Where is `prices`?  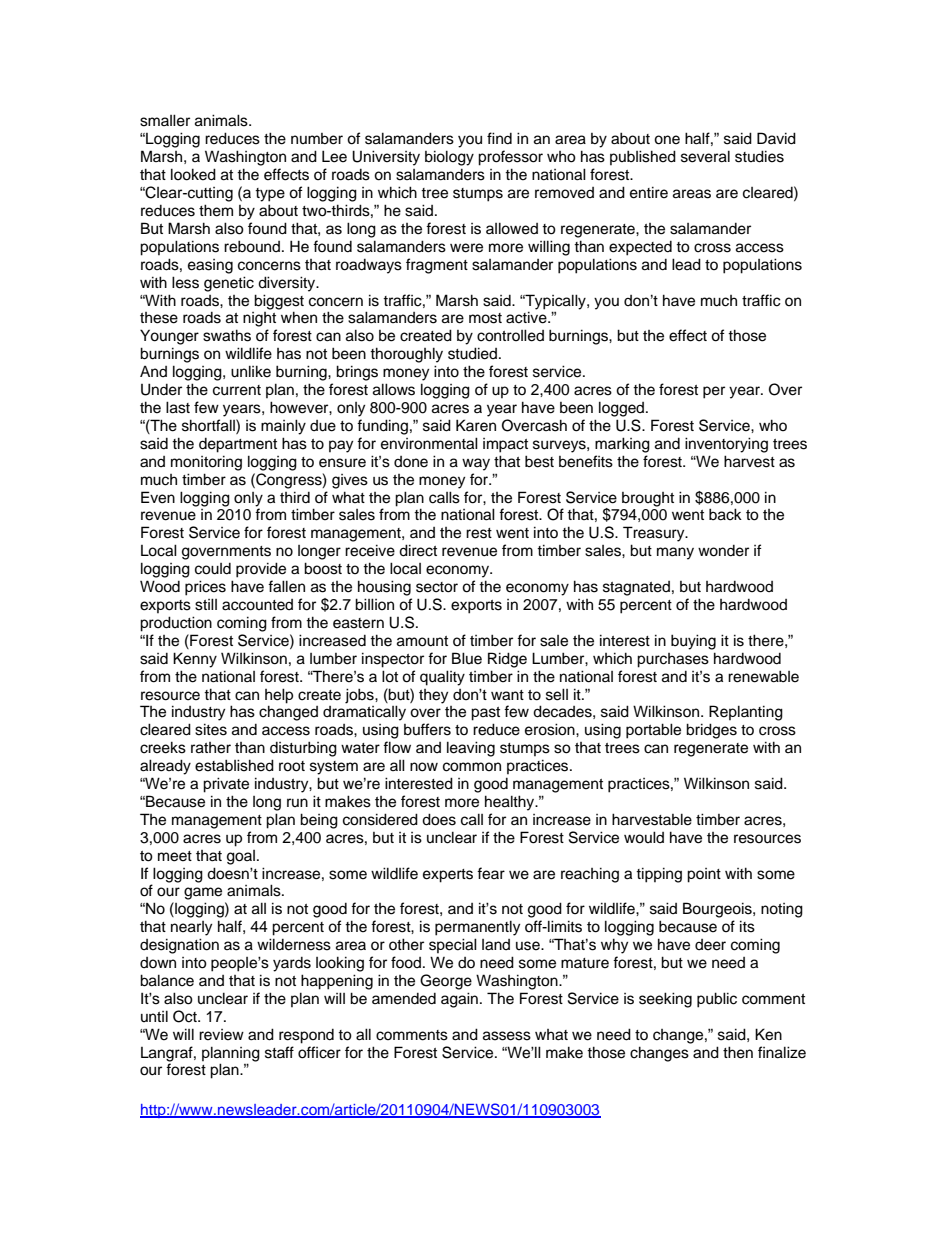 prices is located at coordinates (205, 588).
